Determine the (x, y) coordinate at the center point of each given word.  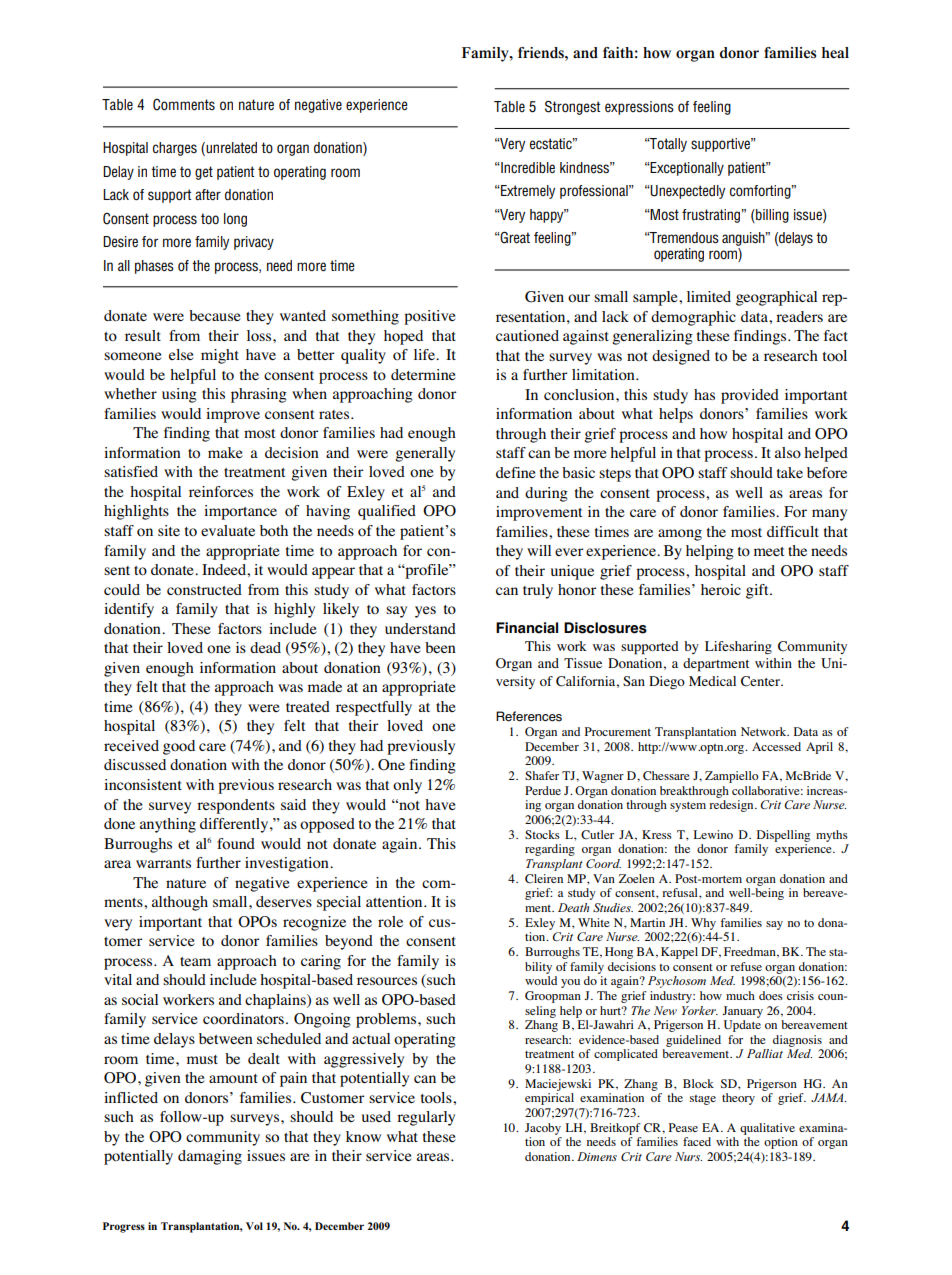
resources (387, 981)
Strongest (572, 108)
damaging (210, 1157)
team (195, 961)
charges (175, 149)
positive (429, 317)
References (529, 716)
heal (835, 53)
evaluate (228, 530)
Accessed (776, 746)
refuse (746, 966)
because (214, 315)
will (539, 550)
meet (769, 551)
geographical (776, 298)
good (179, 747)
